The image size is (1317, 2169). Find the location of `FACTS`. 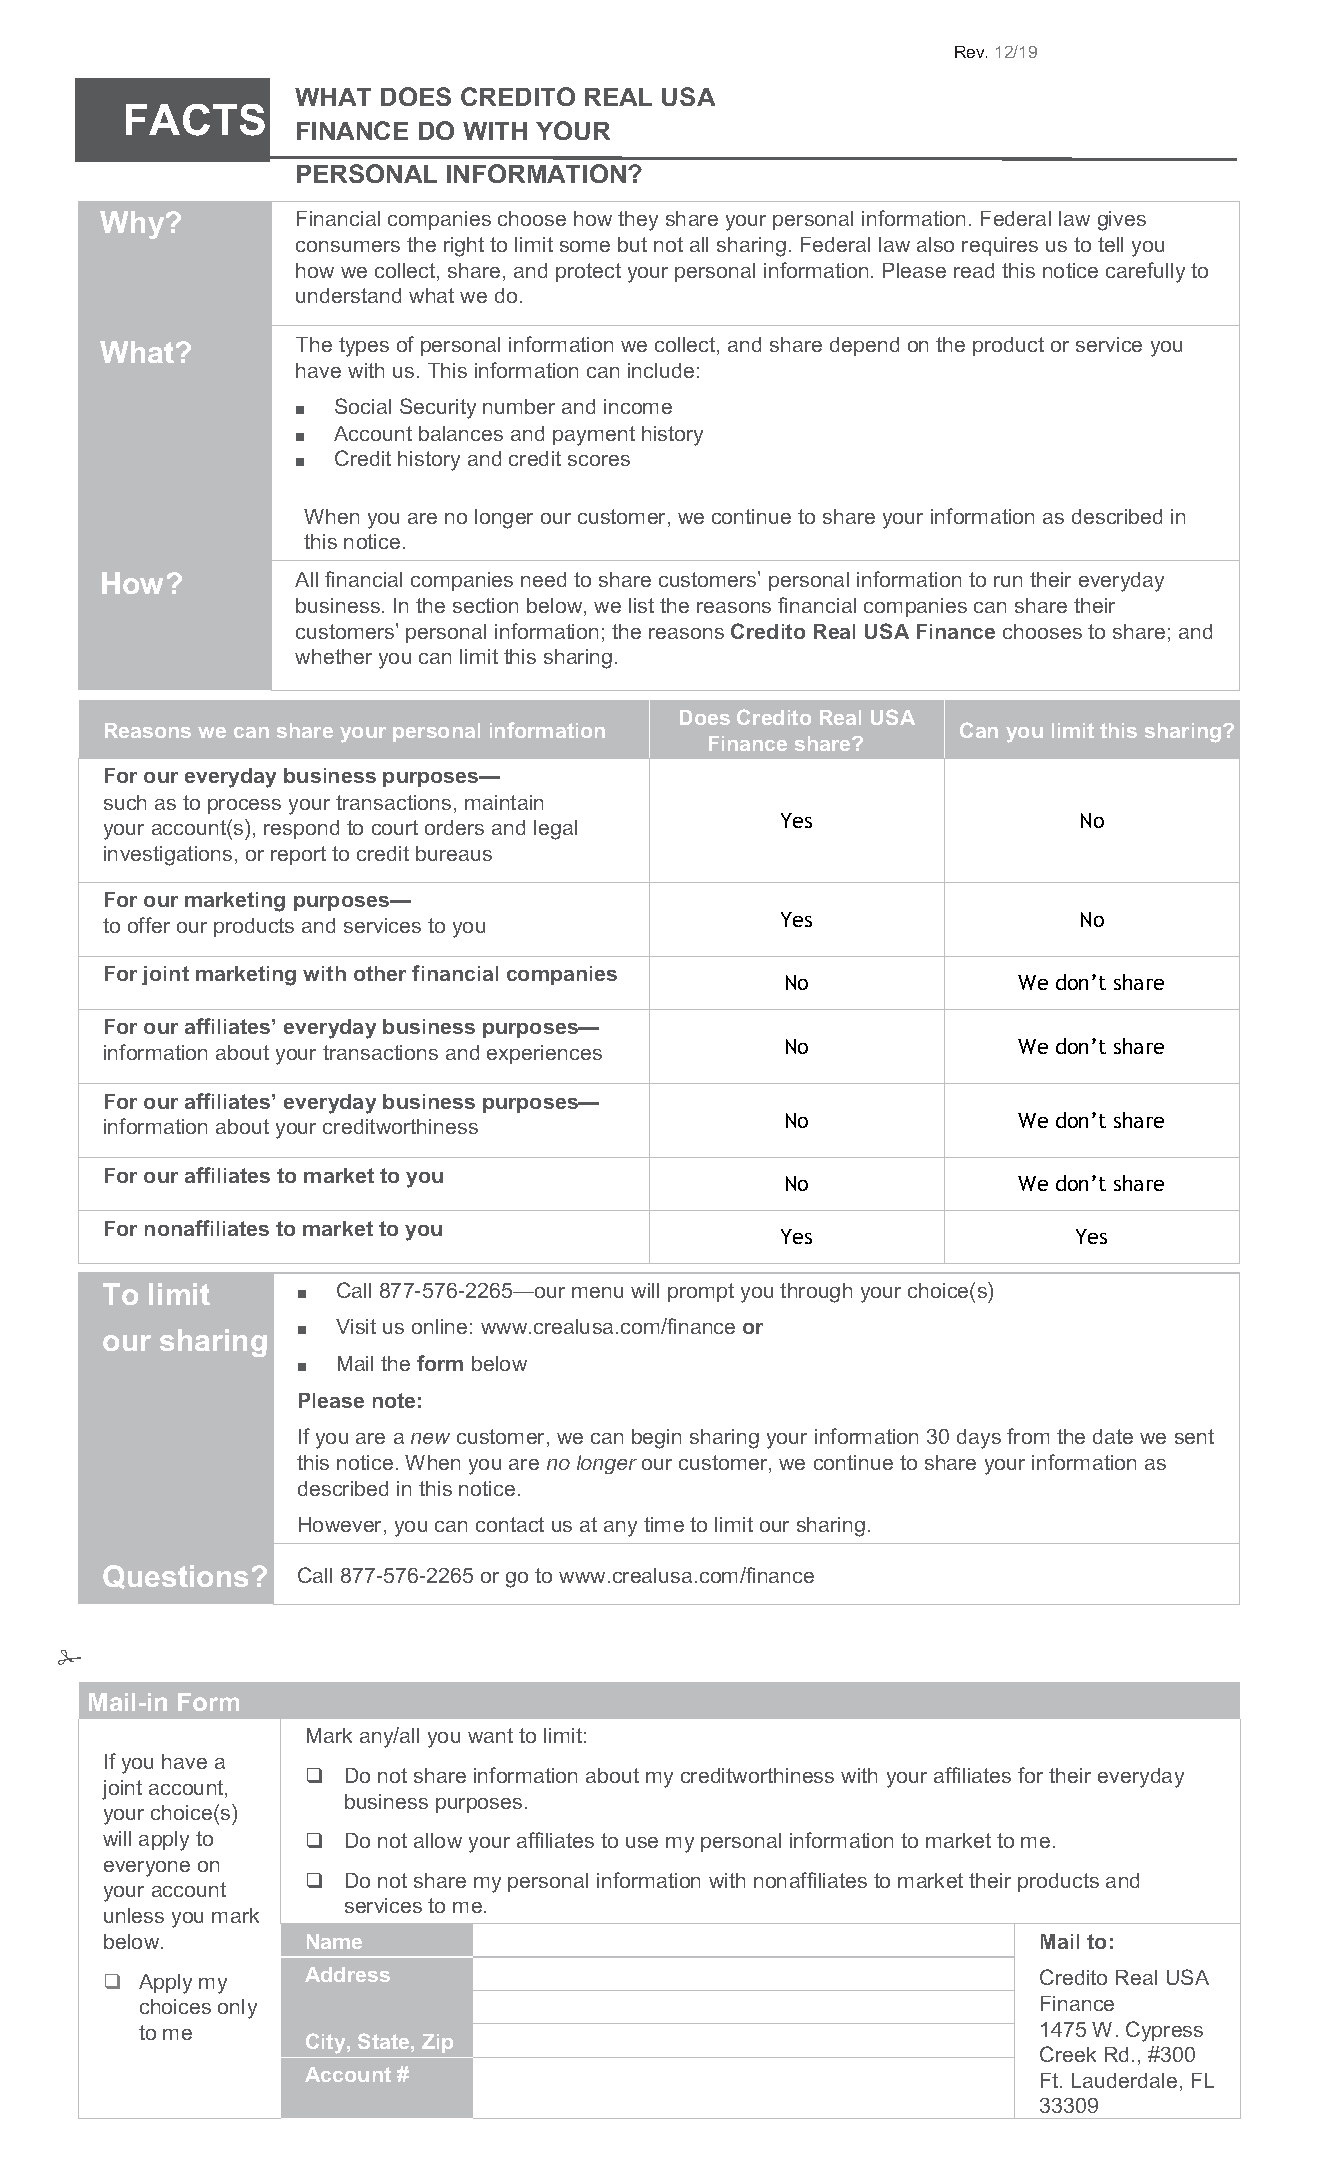

FACTS is located at coordinates (195, 120).
